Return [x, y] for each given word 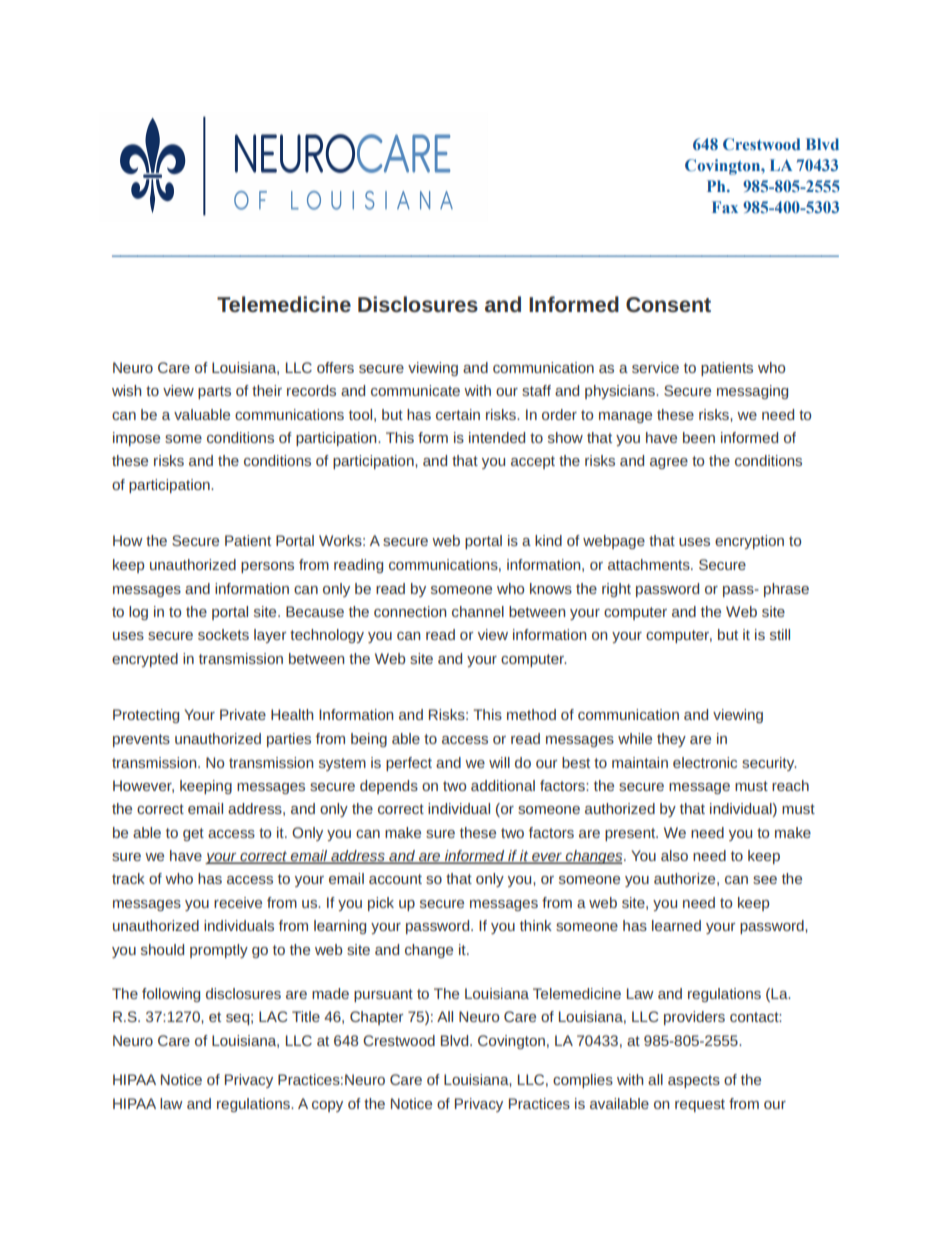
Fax [725, 207]
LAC [273, 1016]
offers [335, 367]
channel [478, 611]
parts [214, 392]
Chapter [376, 1018]
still [780, 634]
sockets [223, 634]
